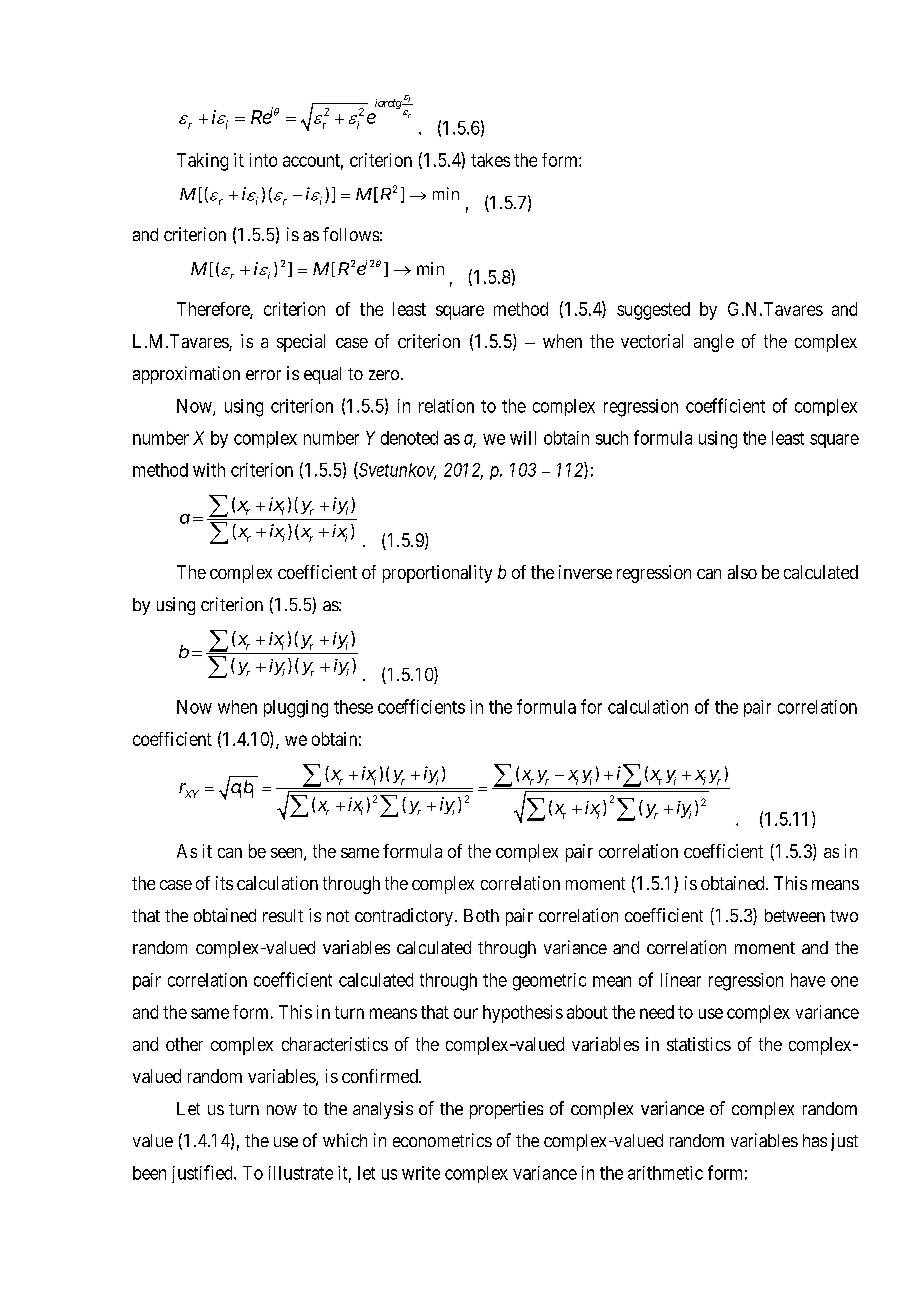  What do you see at coordinates (490, 160) in the document?
I see `takes` at bounding box center [490, 160].
